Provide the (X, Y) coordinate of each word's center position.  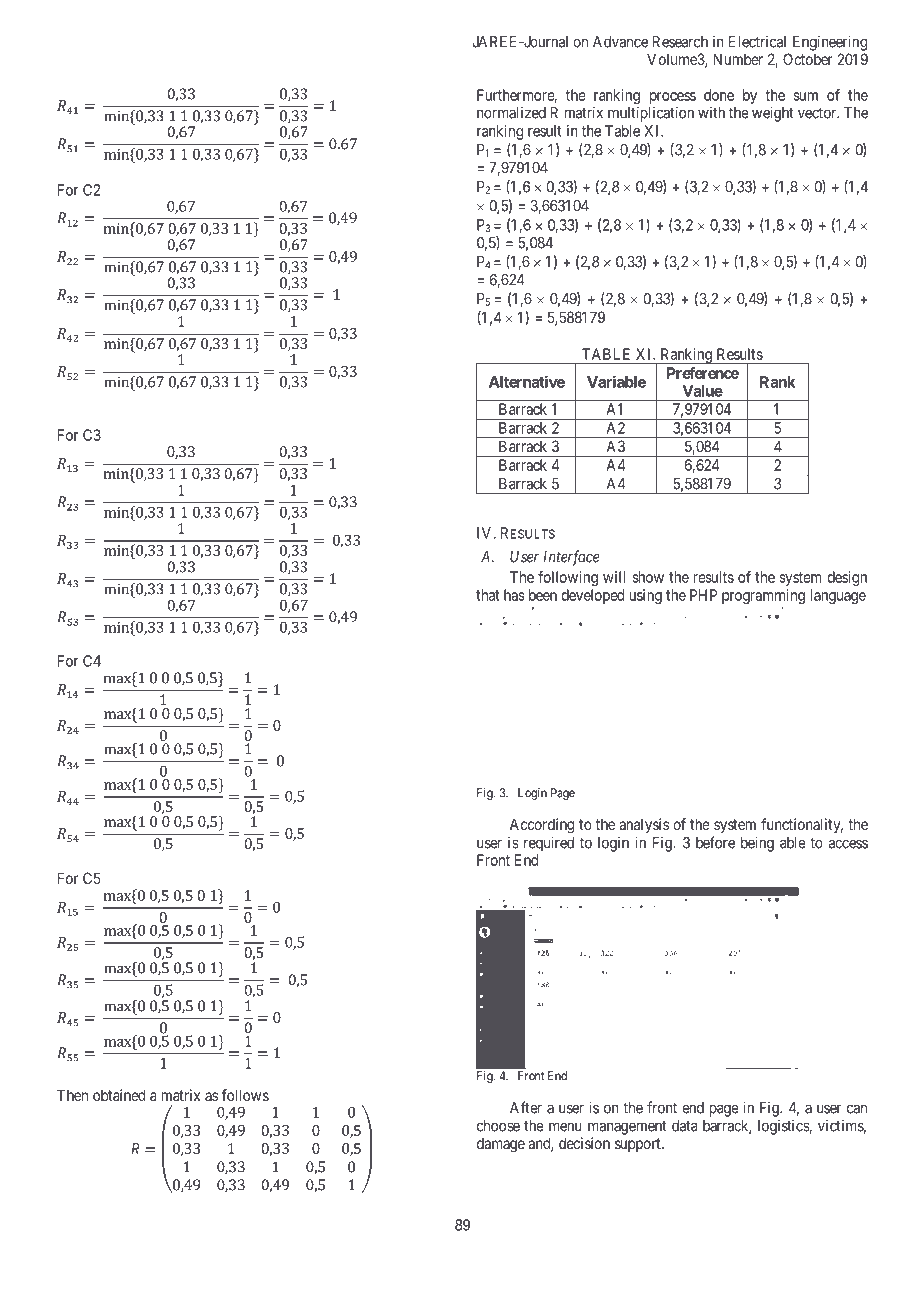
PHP (703, 595)
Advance (620, 42)
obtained (119, 1095)
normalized (511, 112)
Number (738, 59)
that (488, 595)
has (514, 595)
